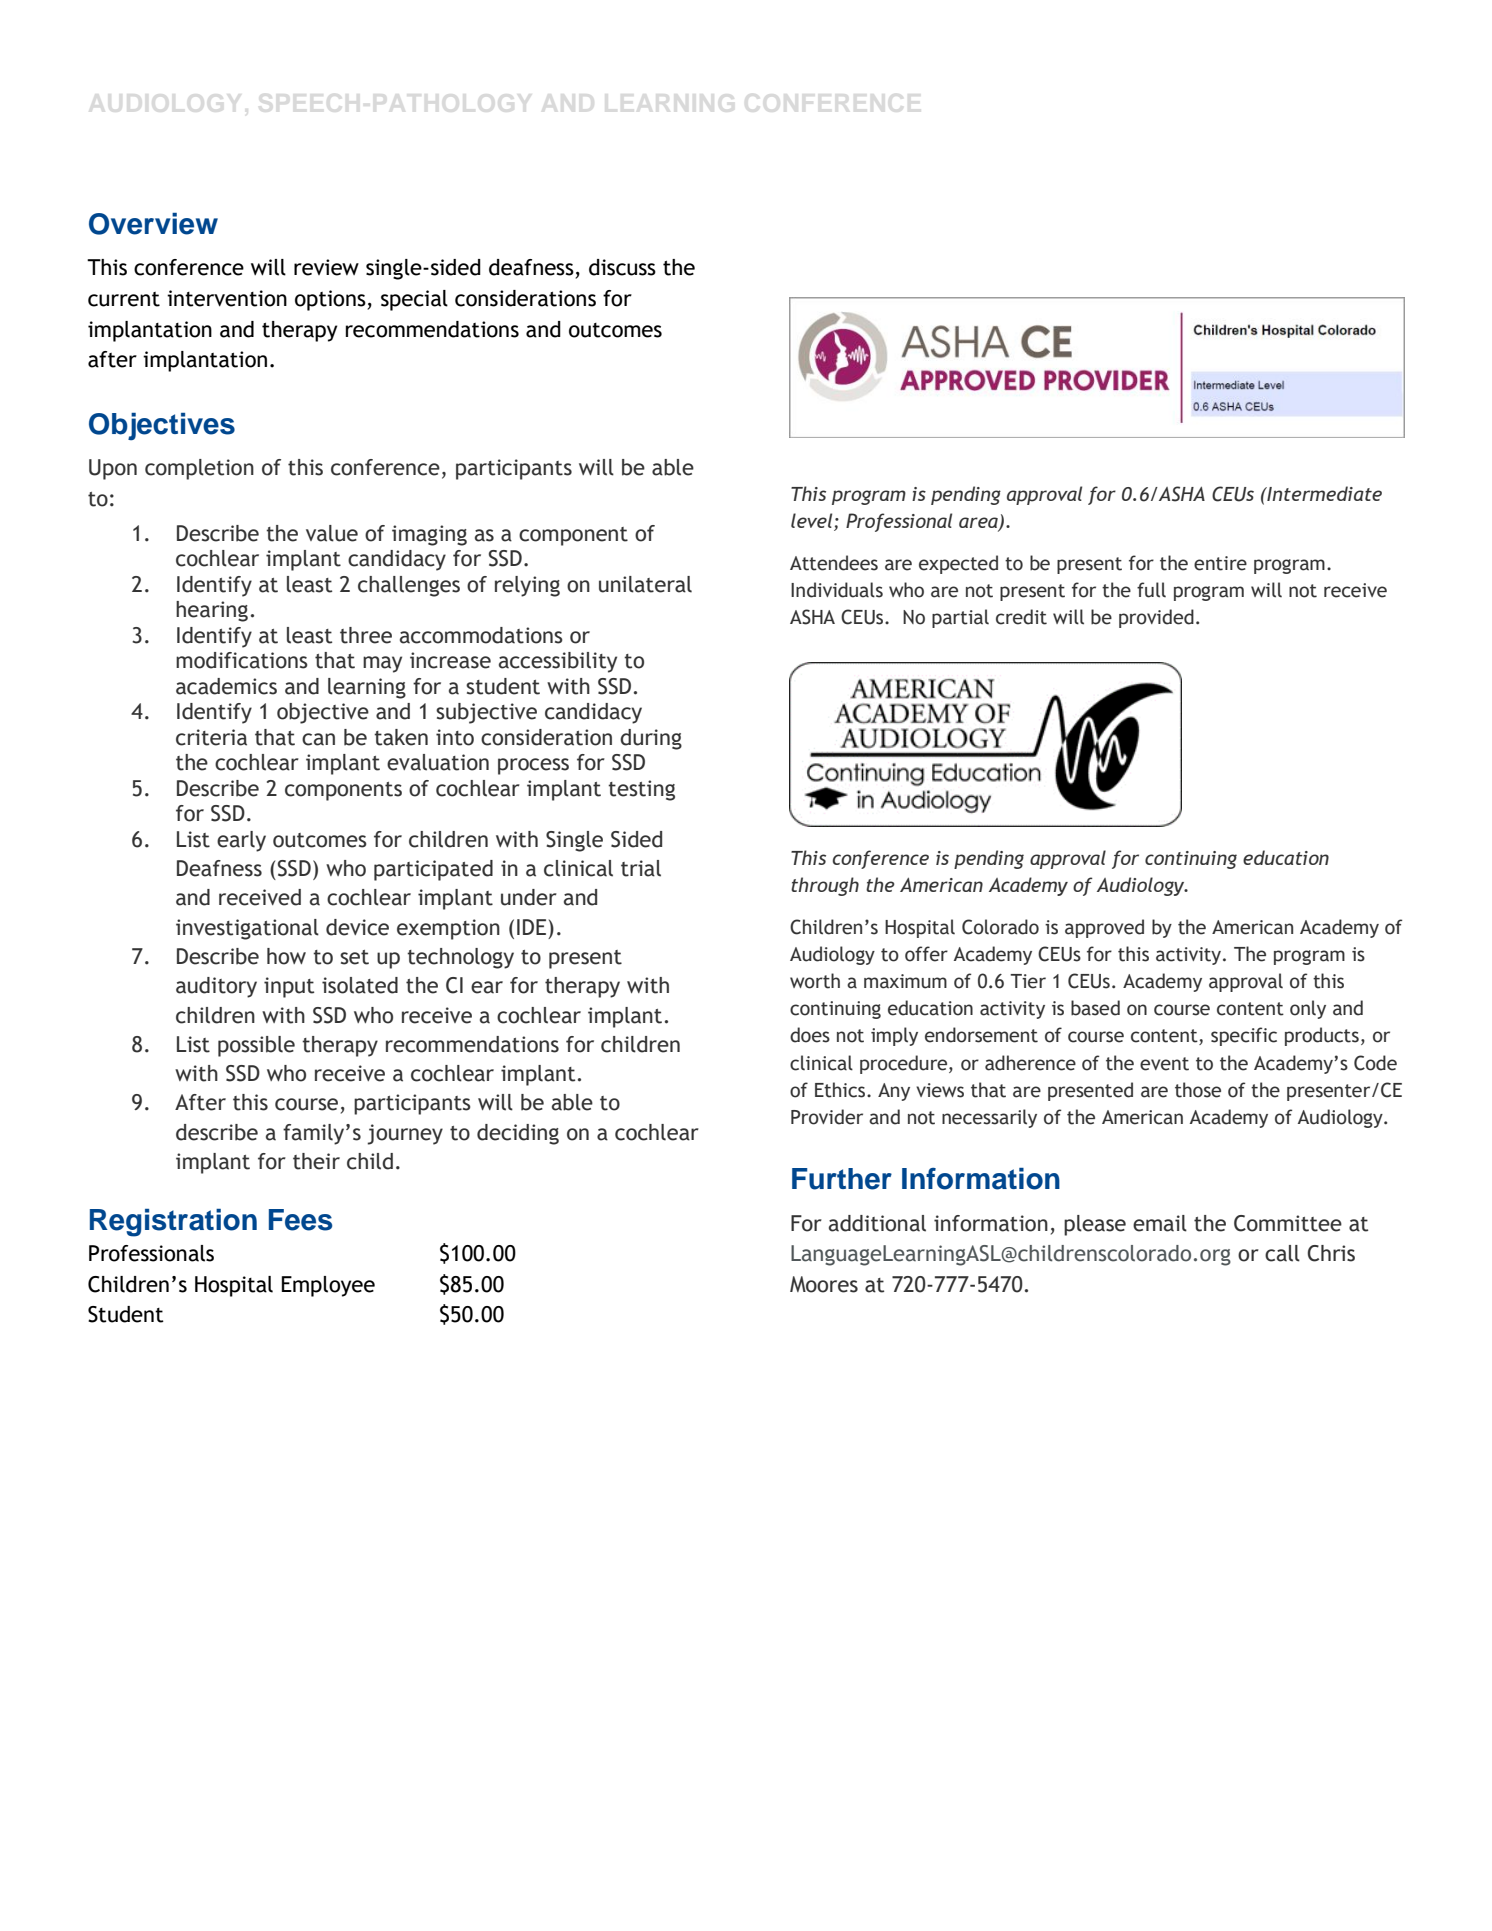 This image has height=1931, width=1492. Describe the element at coordinates (622, 267) in the image. I see `discuss` at that location.
